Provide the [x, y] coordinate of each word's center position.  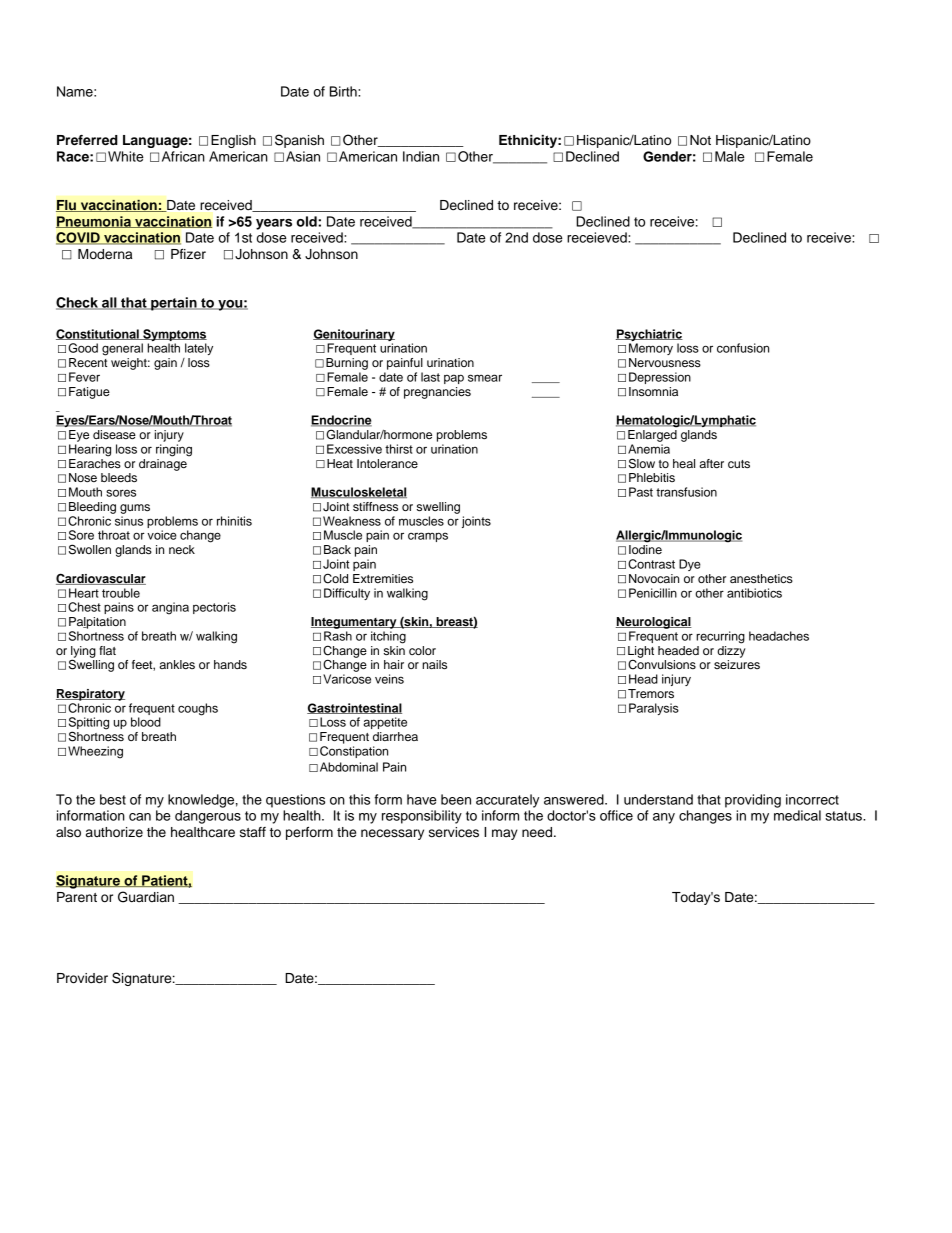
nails [434, 664]
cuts [739, 464]
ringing [174, 450]
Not [700, 140]
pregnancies [437, 393]
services [454, 832]
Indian [421, 156]
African [183, 156]
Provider [82, 978]
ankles [177, 664]
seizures [737, 664]
